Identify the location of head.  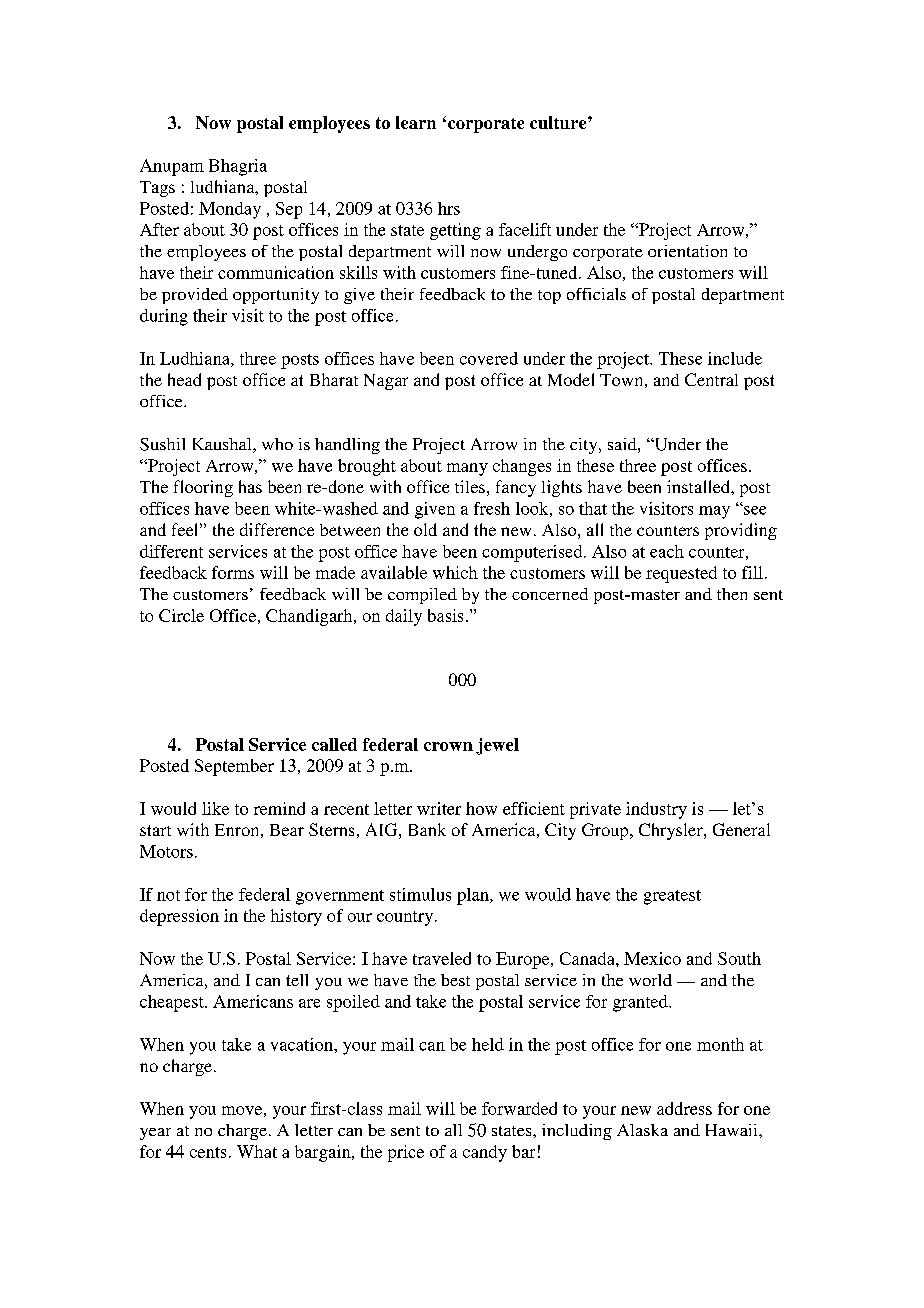
(184, 379).
